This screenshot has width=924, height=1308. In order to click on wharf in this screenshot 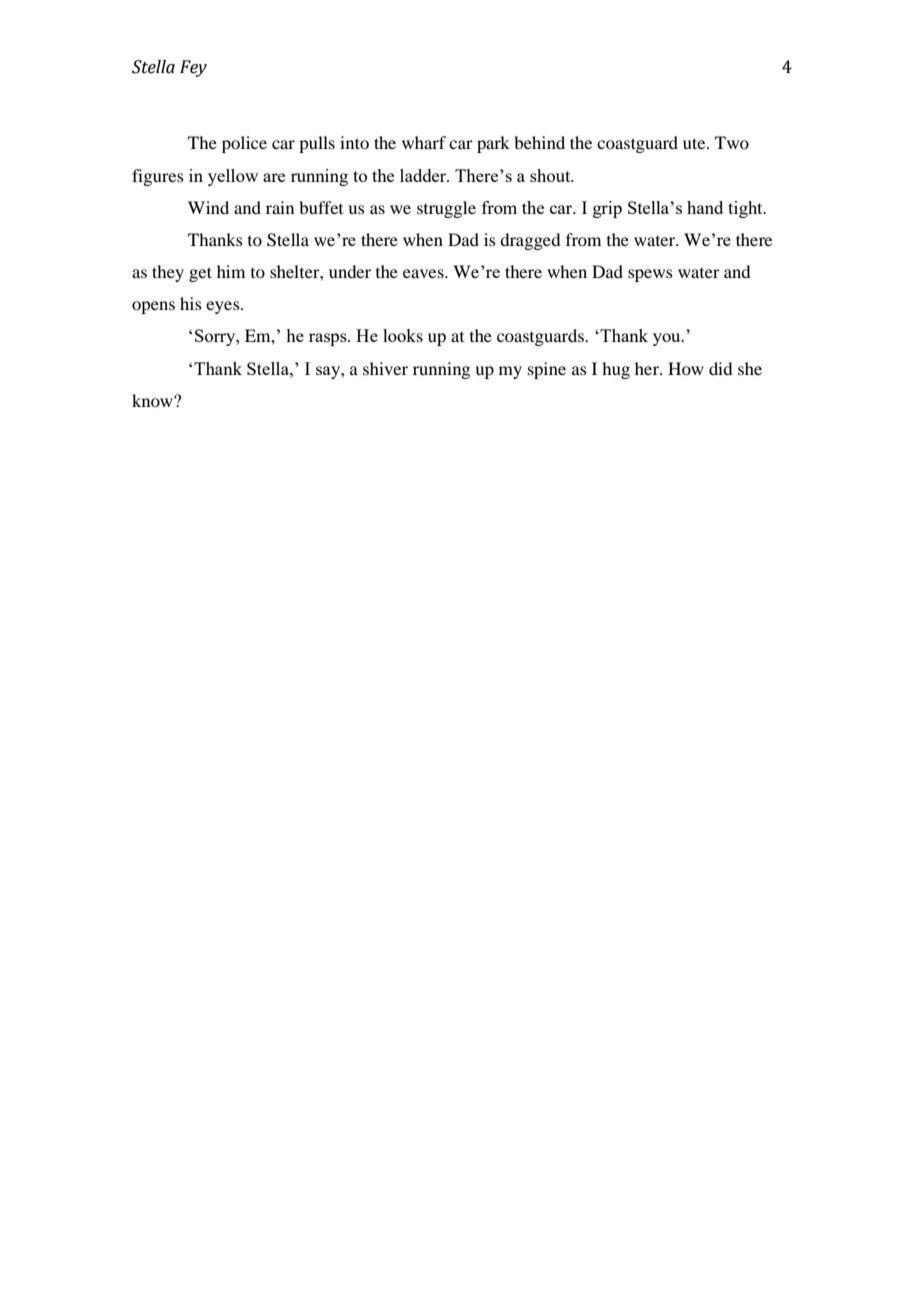, I will do `click(424, 142)`.
